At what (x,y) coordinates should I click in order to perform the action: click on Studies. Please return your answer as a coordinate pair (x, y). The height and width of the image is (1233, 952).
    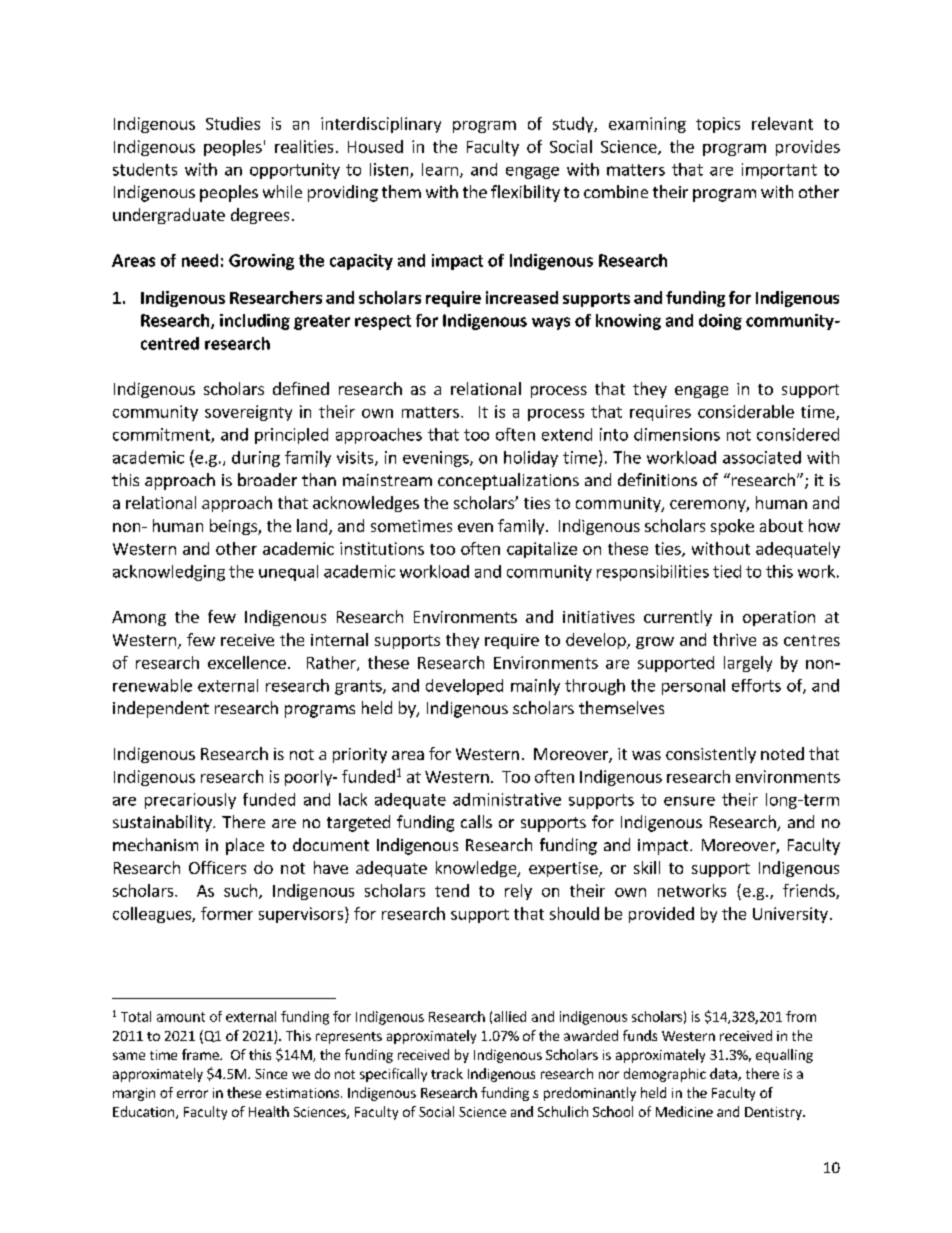
    Looking at the image, I should click on (233, 123).
